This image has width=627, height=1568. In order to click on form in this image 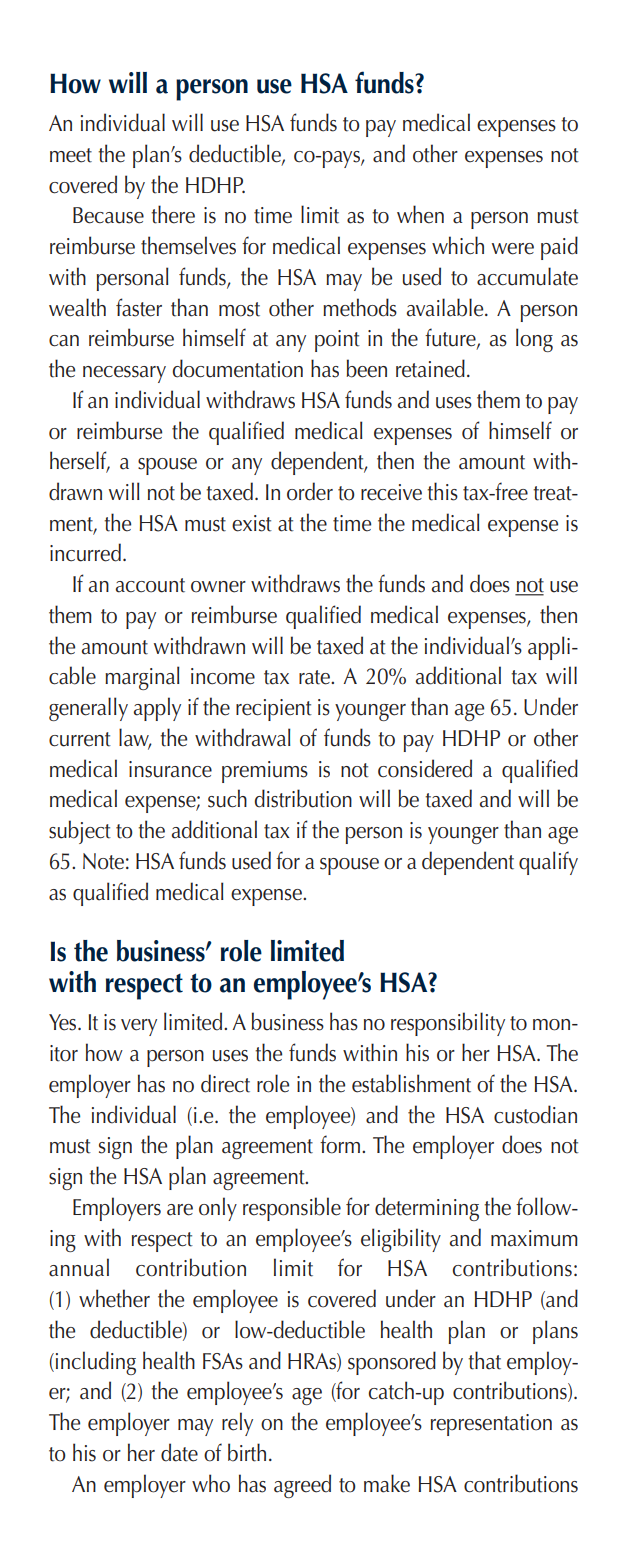, I will do `click(340, 1144)`.
